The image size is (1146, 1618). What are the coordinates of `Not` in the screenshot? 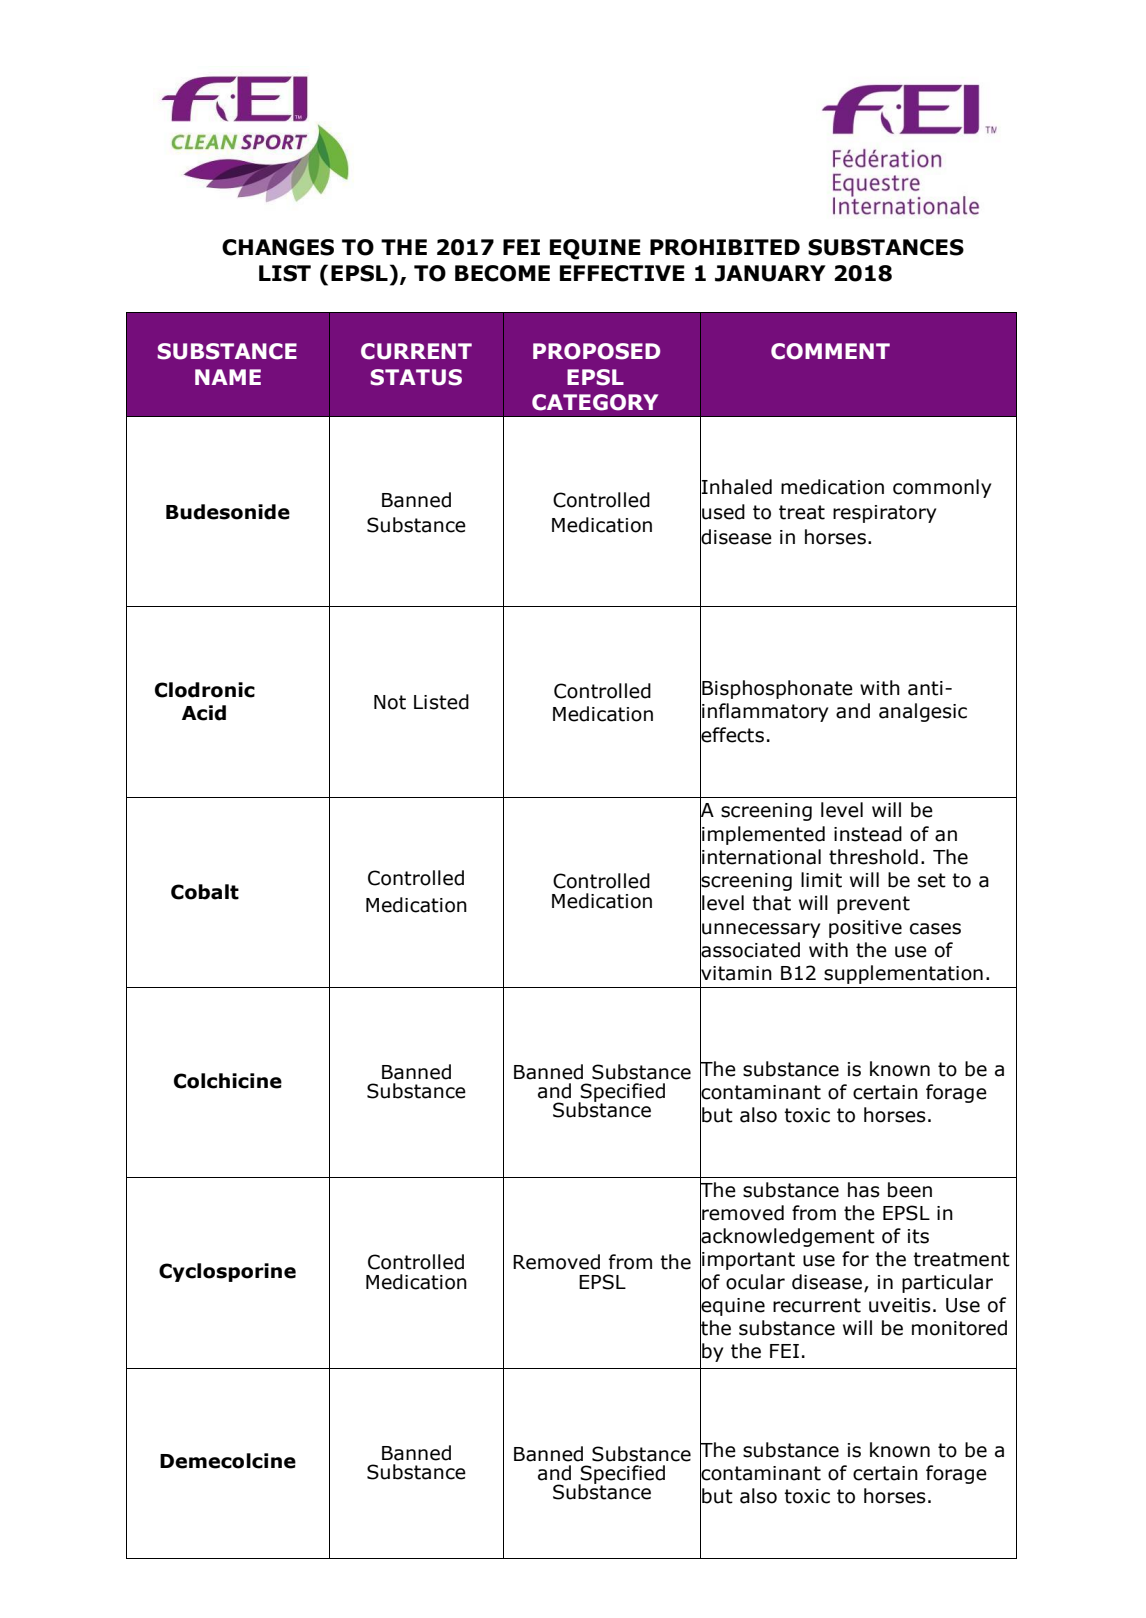 It's located at (390, 702).
